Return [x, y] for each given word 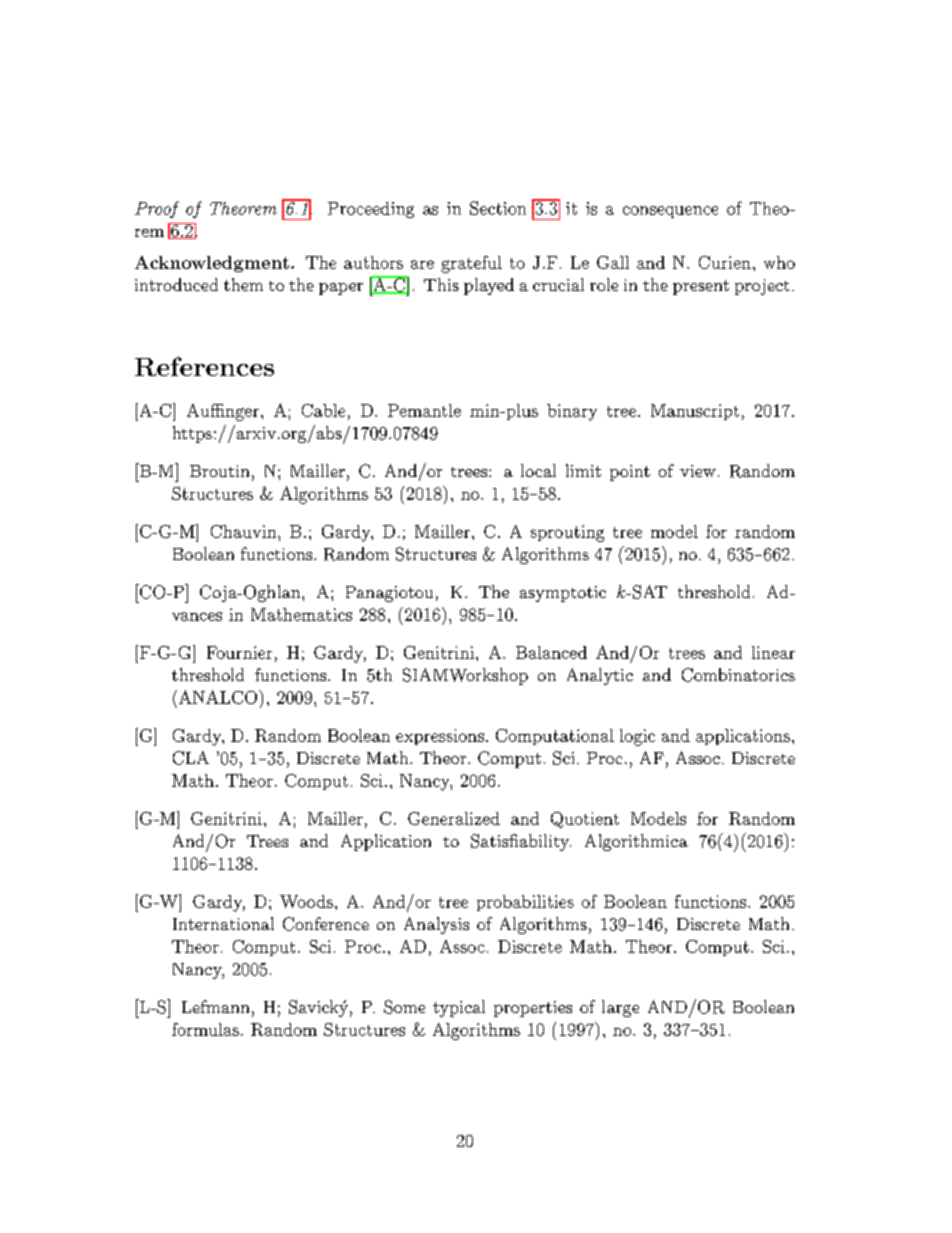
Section [498, 208]
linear [773, 652]
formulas [205, 1029]
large [620, 1008]
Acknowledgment [212, 264]
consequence [670, 212]
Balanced [551, 652]
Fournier [239, 652]
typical [459, 1008]
